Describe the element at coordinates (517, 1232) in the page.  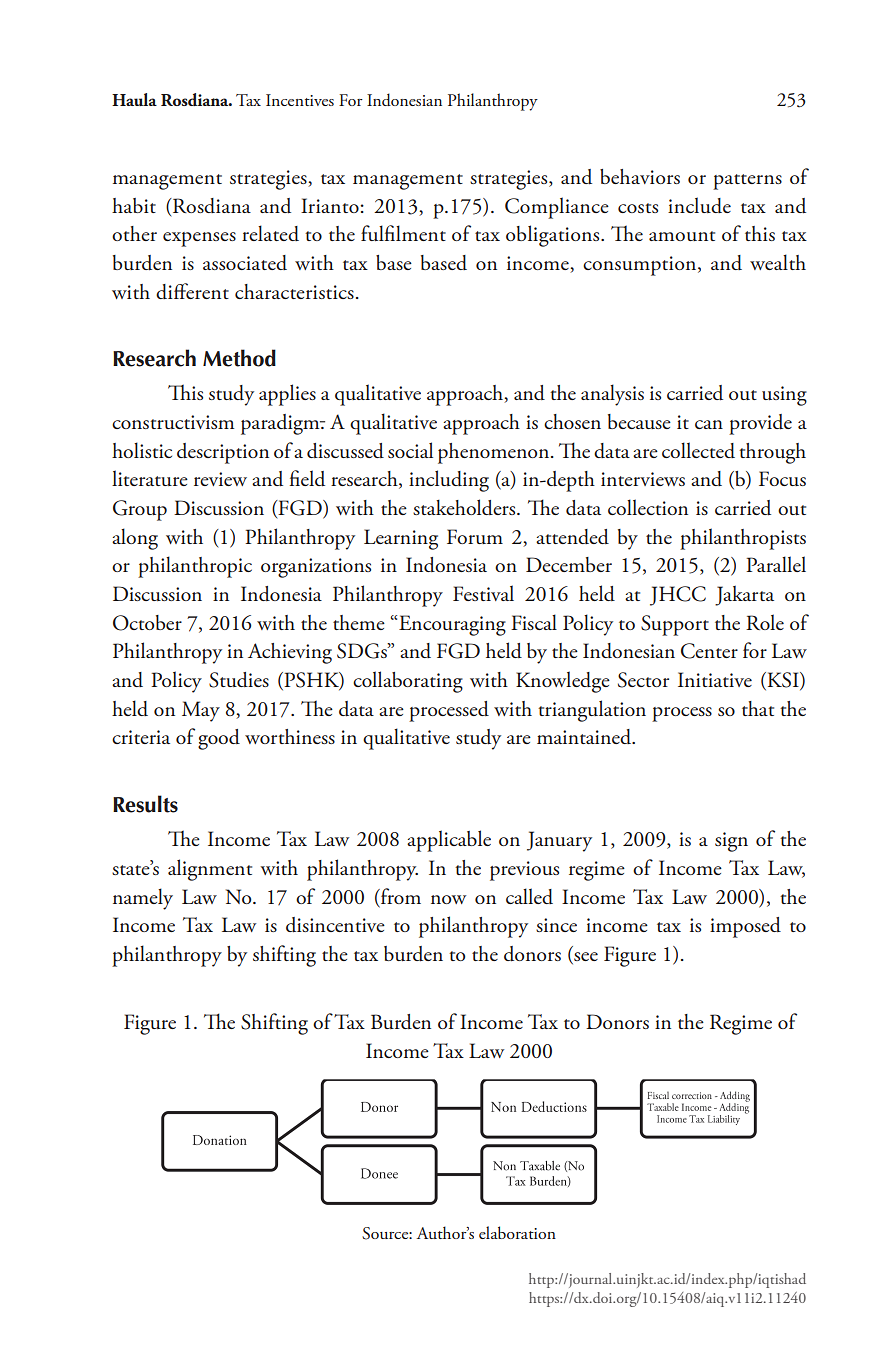
I see `elaboration` at that location.
